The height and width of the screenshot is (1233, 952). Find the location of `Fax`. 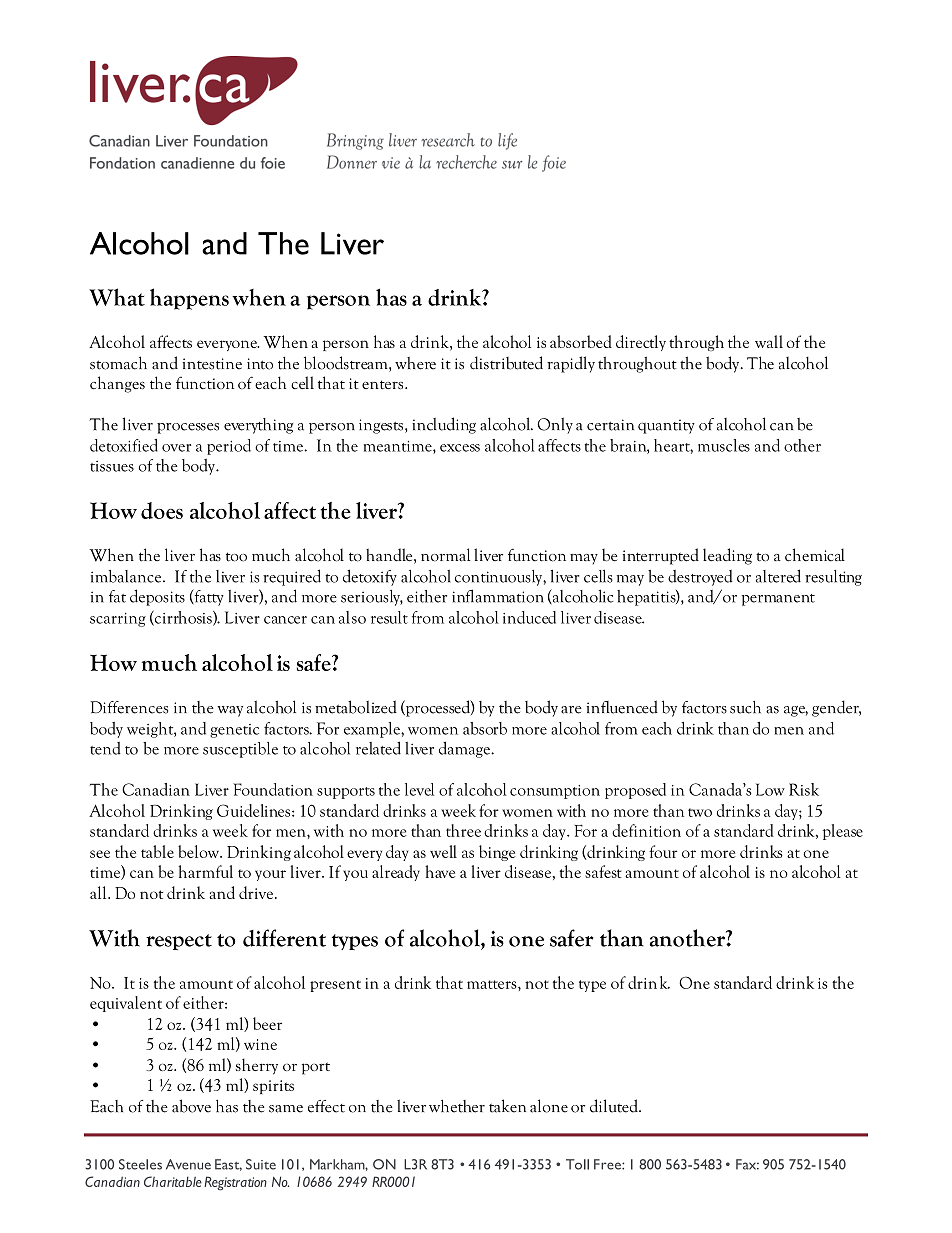

Fax is located at coordinates (747, 1164).
